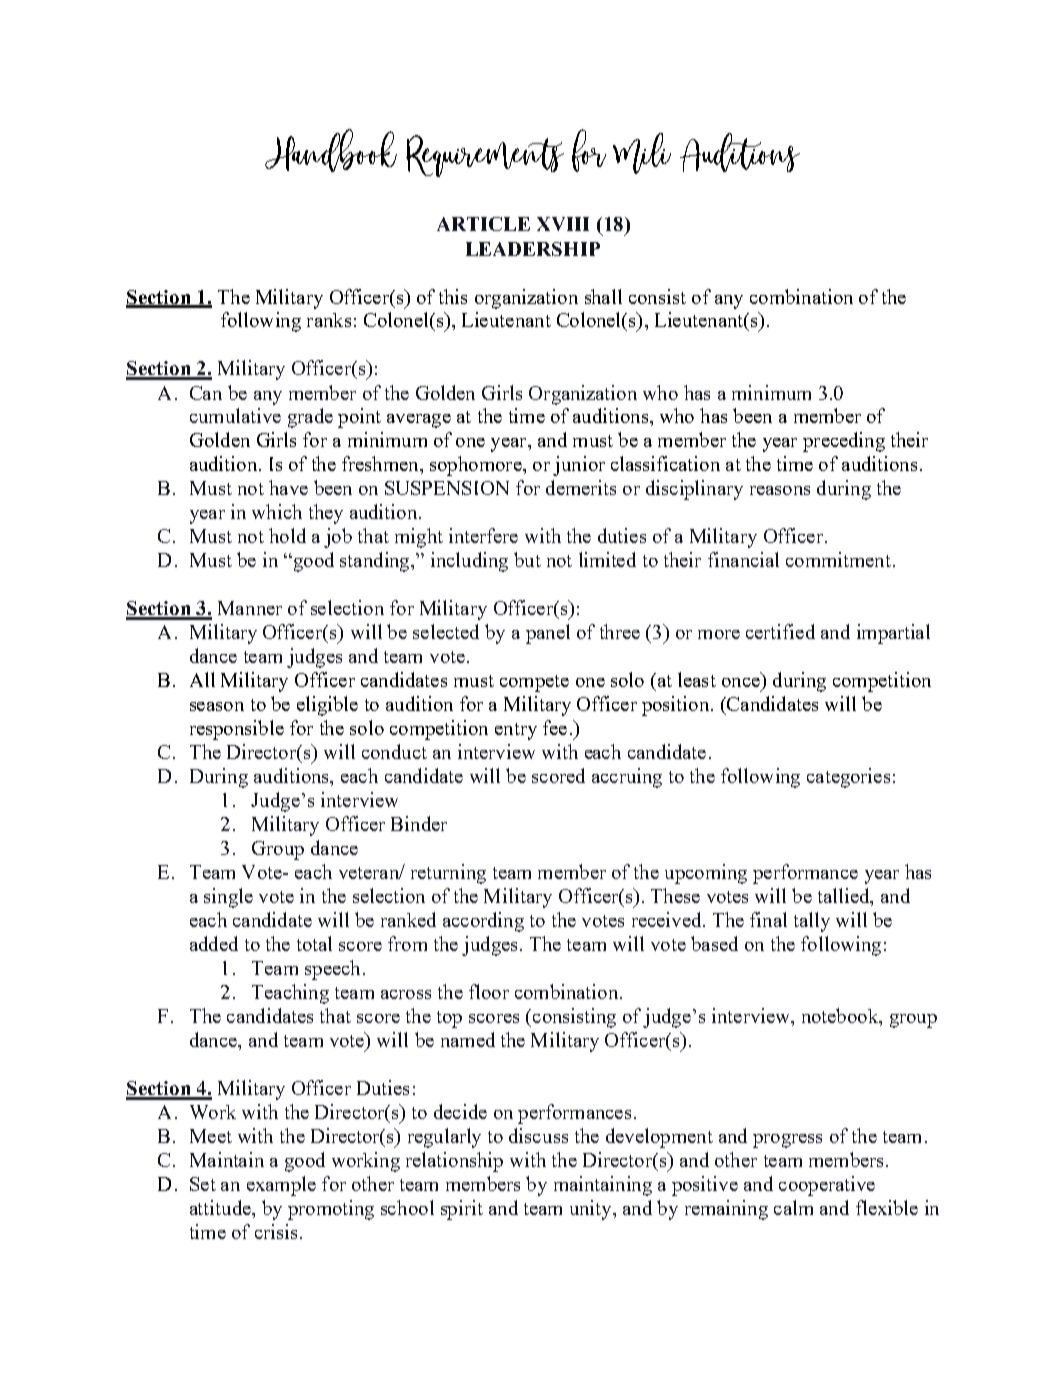 Image resolution: width=1064 pixels, height=1377 pixels. What do you see at coordinates (448, 874) in the document?
I see `returning` at bounding box center [448, 874].
